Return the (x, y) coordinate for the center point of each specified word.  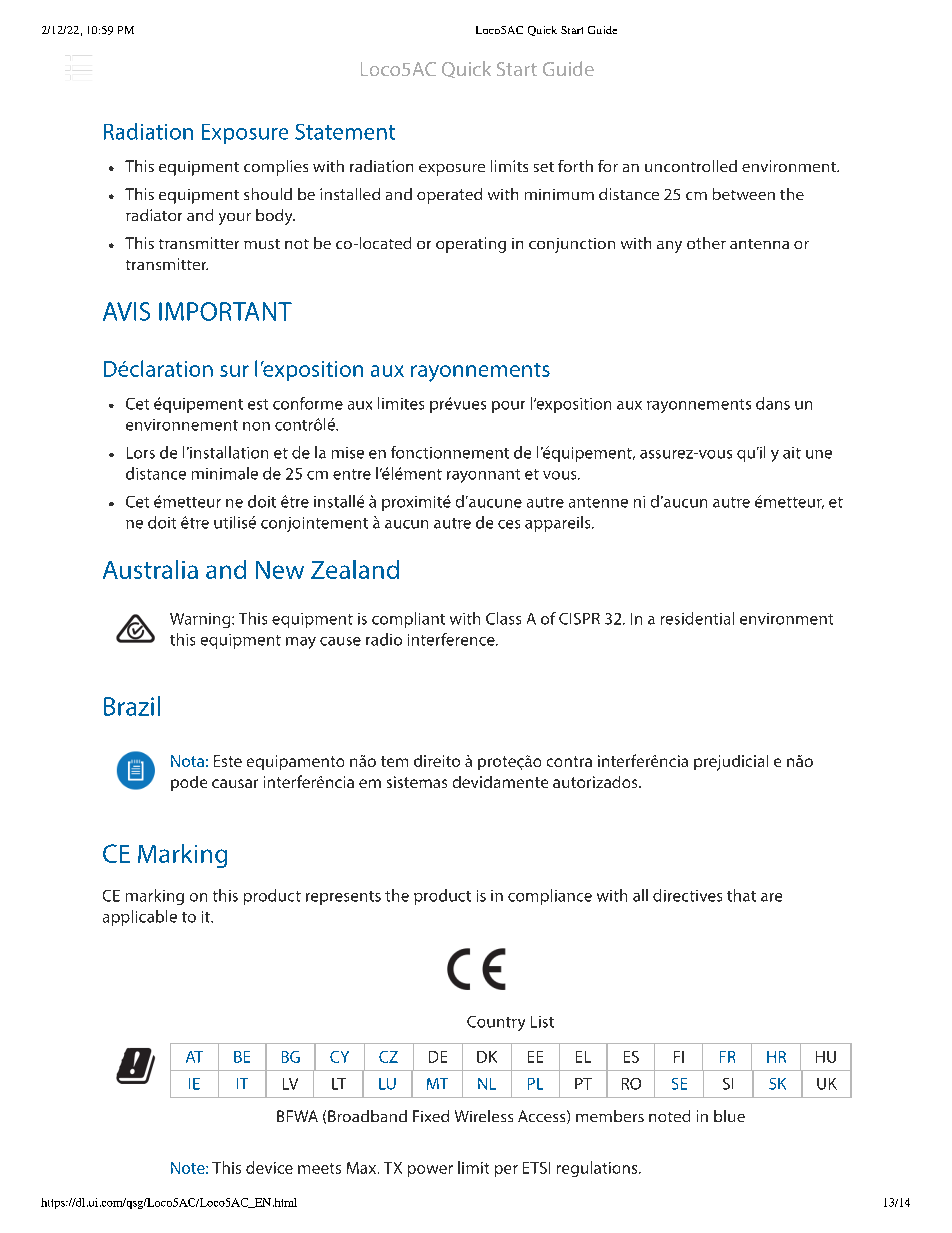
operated (449, 196)
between (744, 194)
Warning (201, 620)
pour (508, 407)
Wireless (484, 1116)
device (269, 1167)
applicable (140, 918)
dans (773, 403)
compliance (550, 897)
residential (697, 618)
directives (687, 895)
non (256, 426)
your (235, 219)
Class (503, 618)
